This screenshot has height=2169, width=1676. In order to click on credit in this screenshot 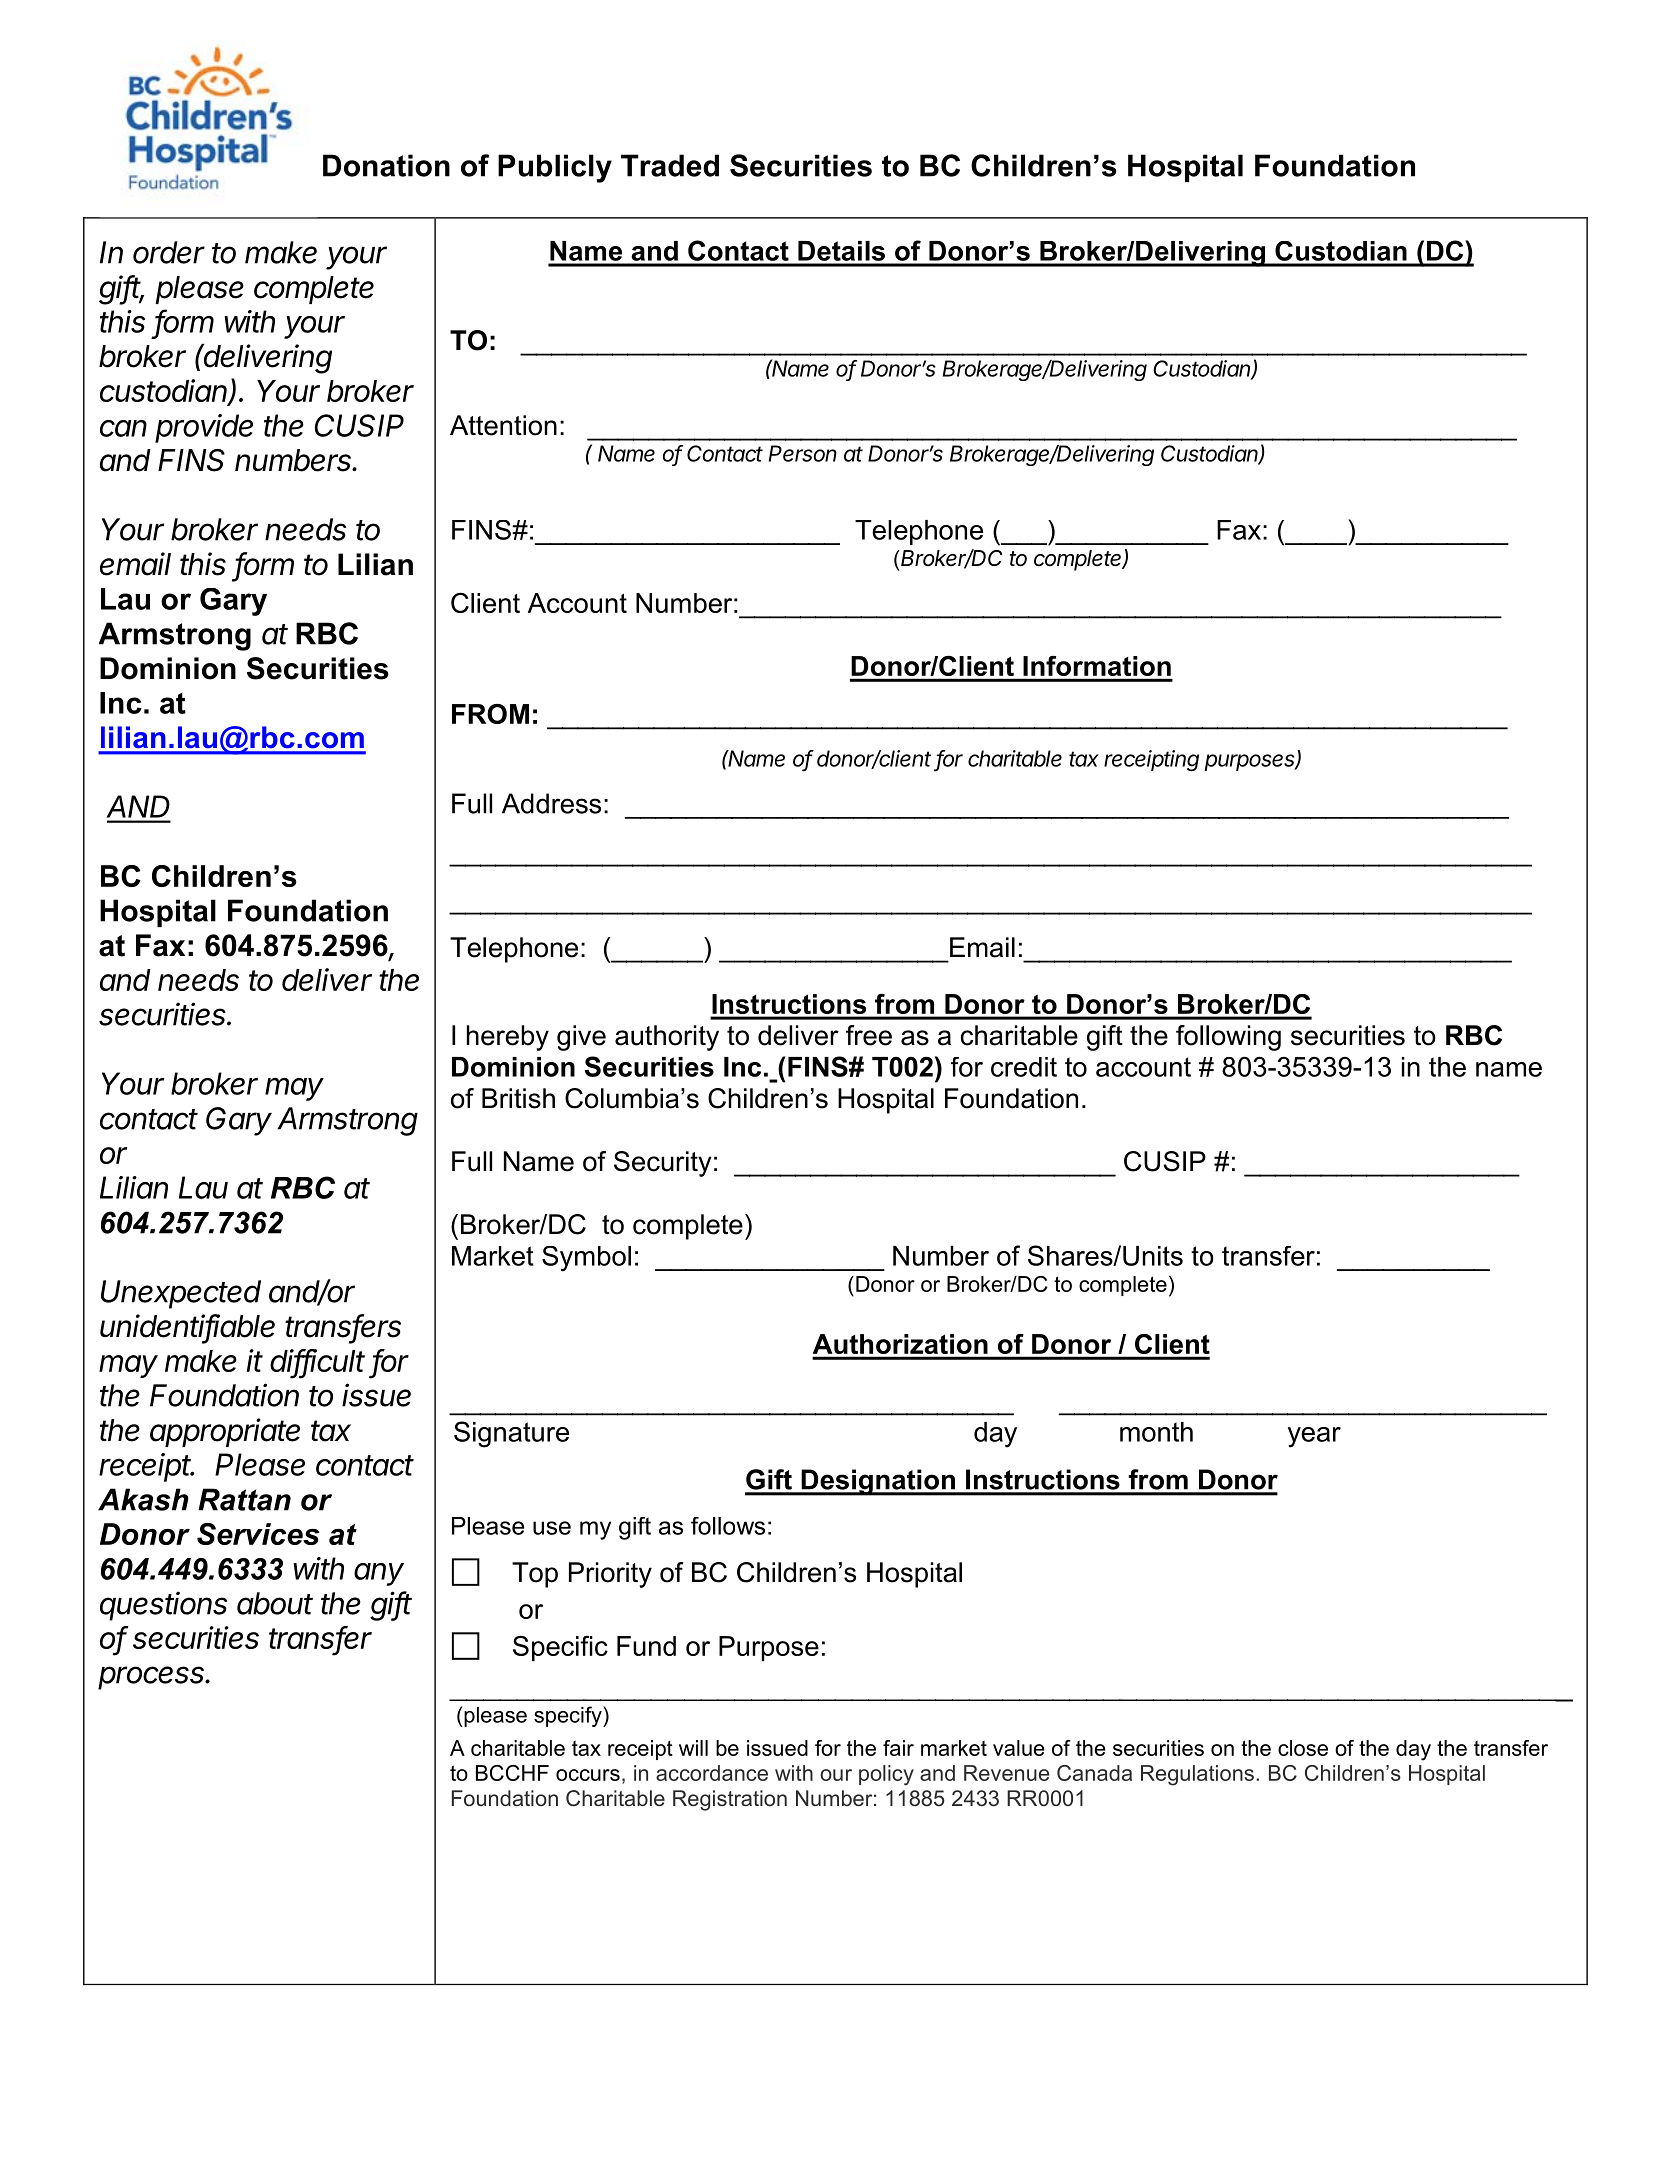, I will do `click(1024, 1067)`.
